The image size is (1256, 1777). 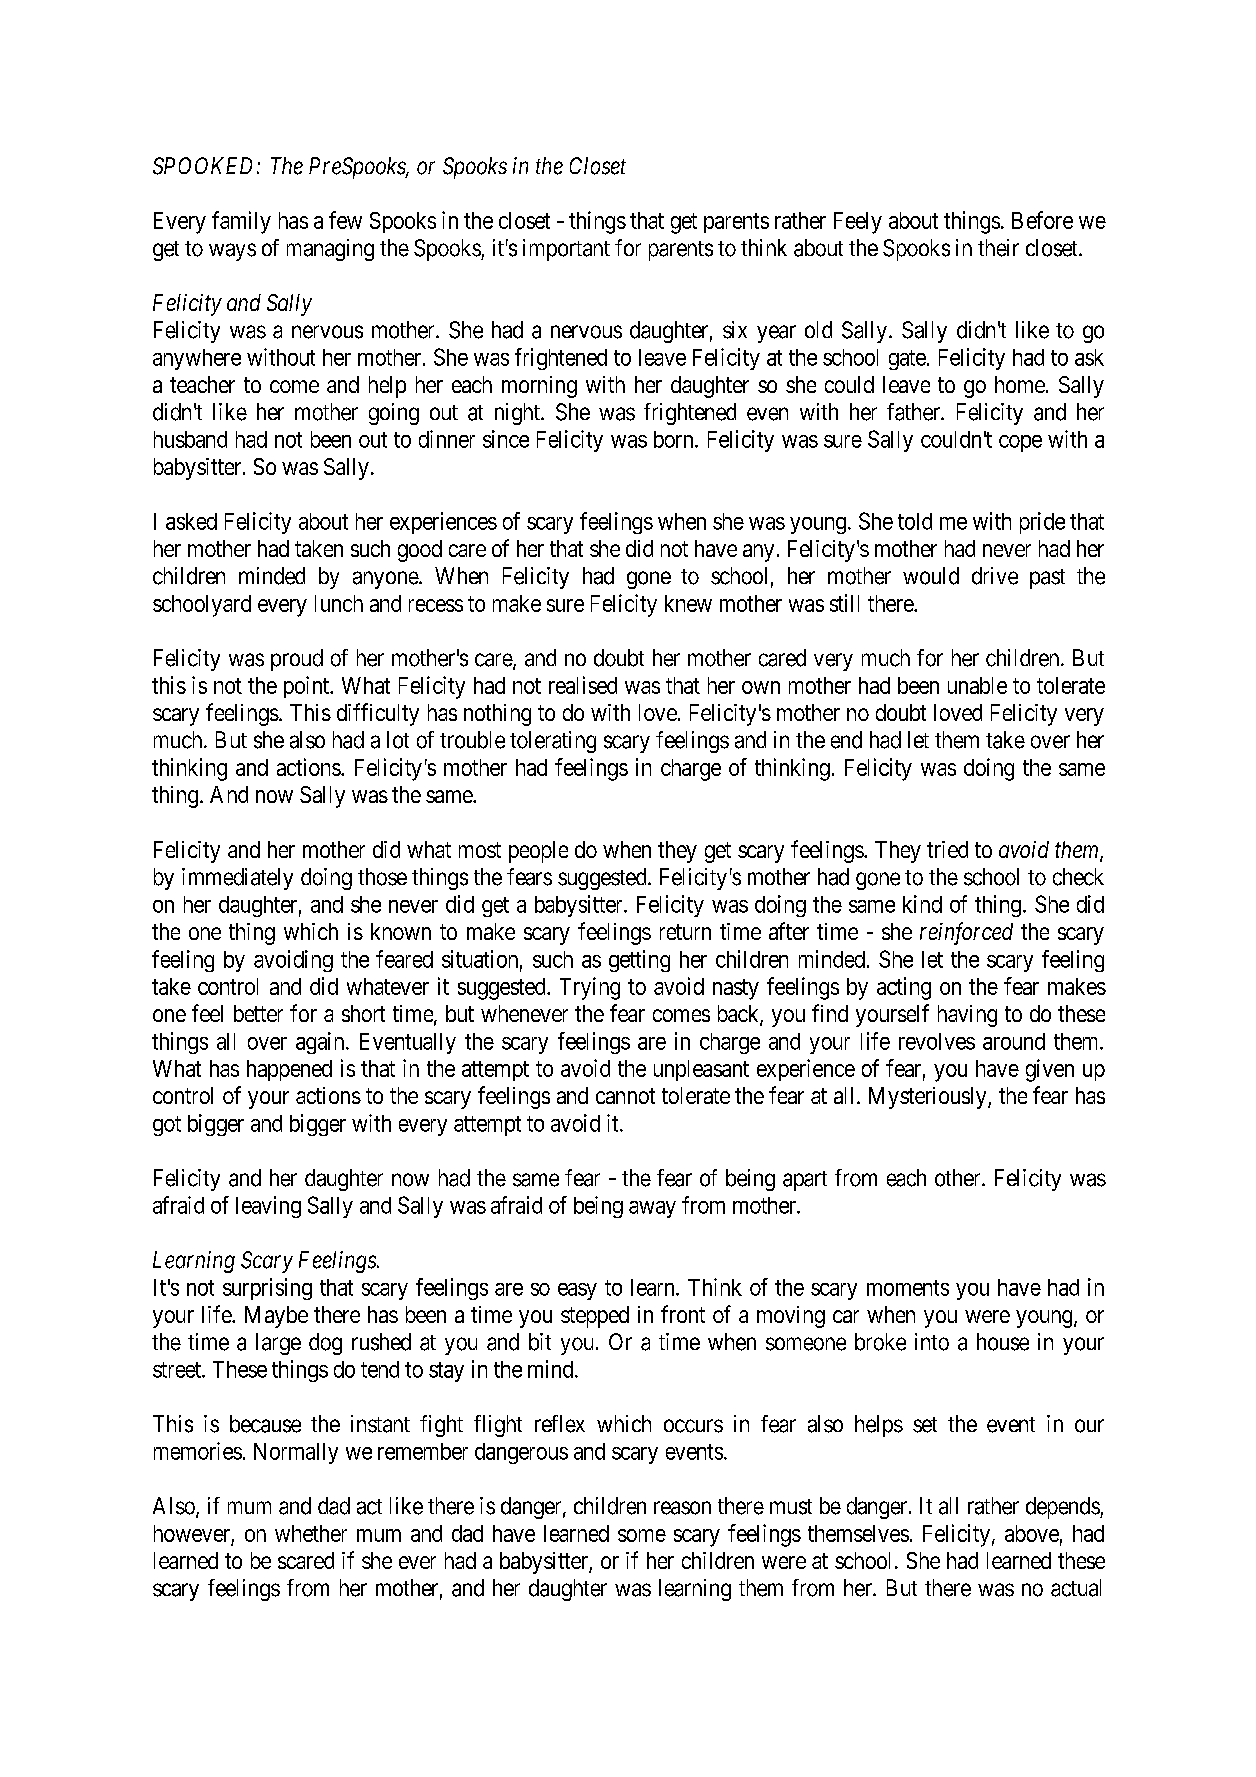 I want to click on important, so click(x=566, y=250).
